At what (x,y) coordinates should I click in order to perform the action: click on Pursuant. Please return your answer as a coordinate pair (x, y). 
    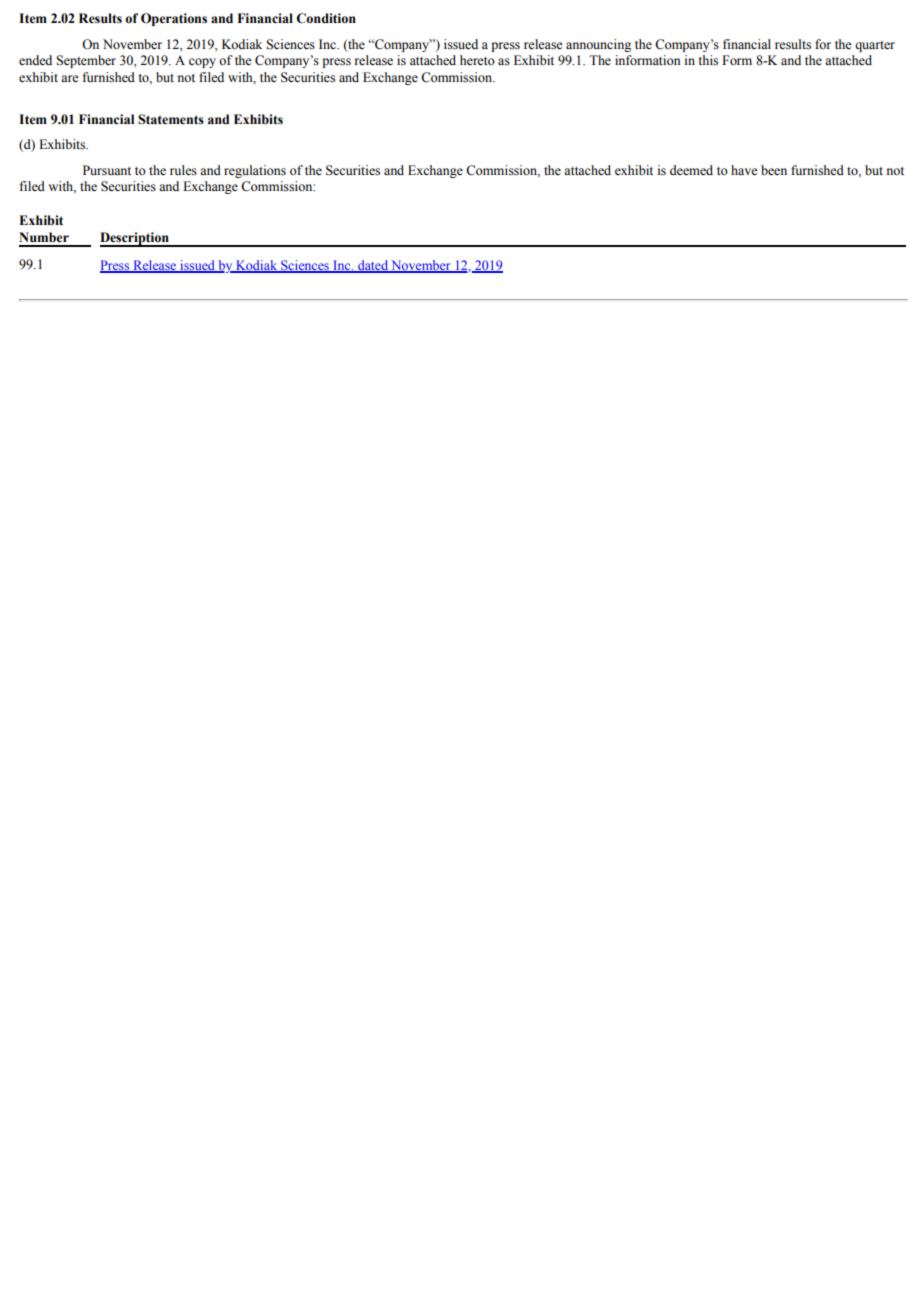
    Looking at the image, I should click on (107, 170).
